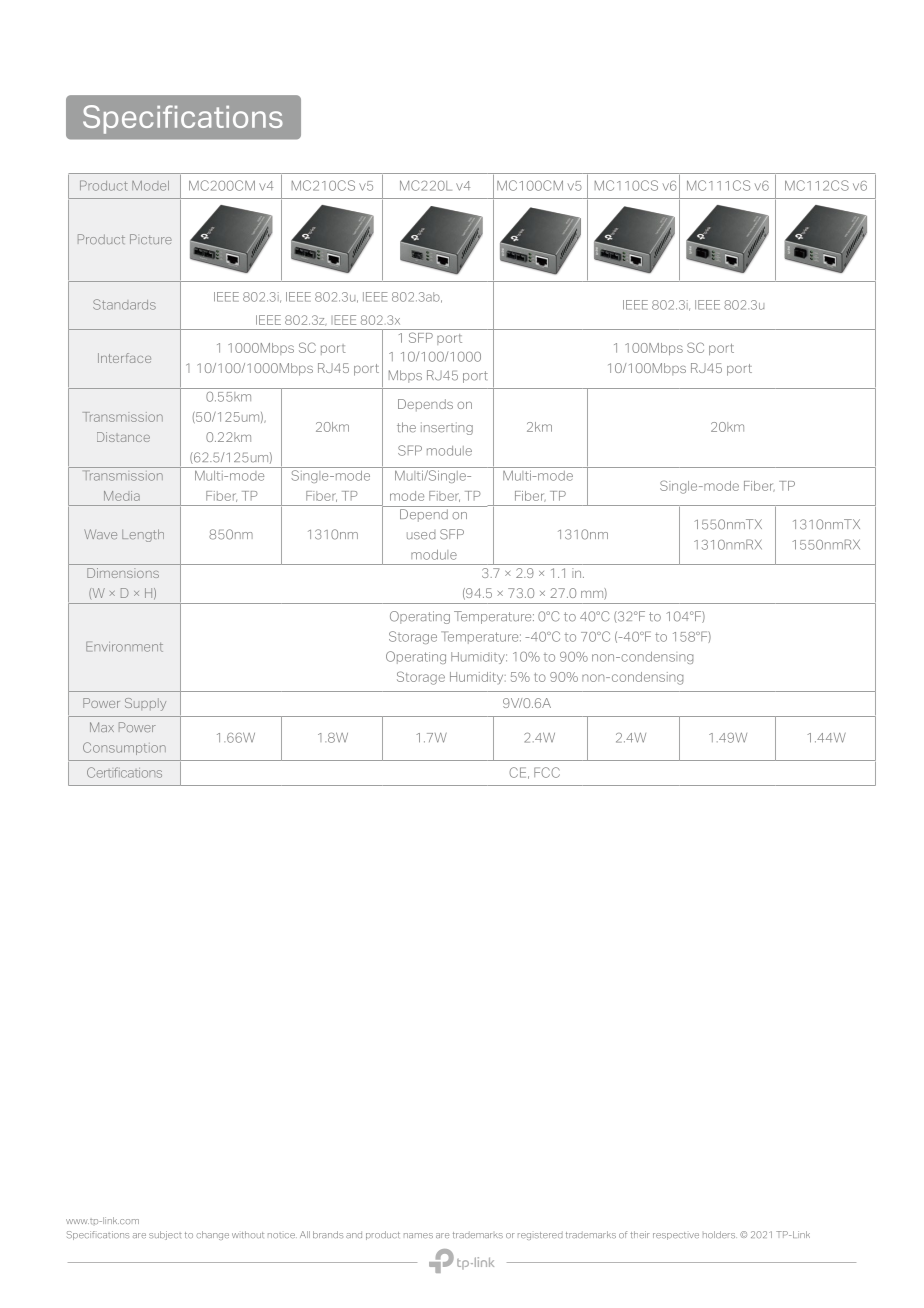 This screenshot has width=924, height=1308. What do you see at coordinates (447, 428) in the screenshot?
I see `inserting` at bounding box center [447, 428].
